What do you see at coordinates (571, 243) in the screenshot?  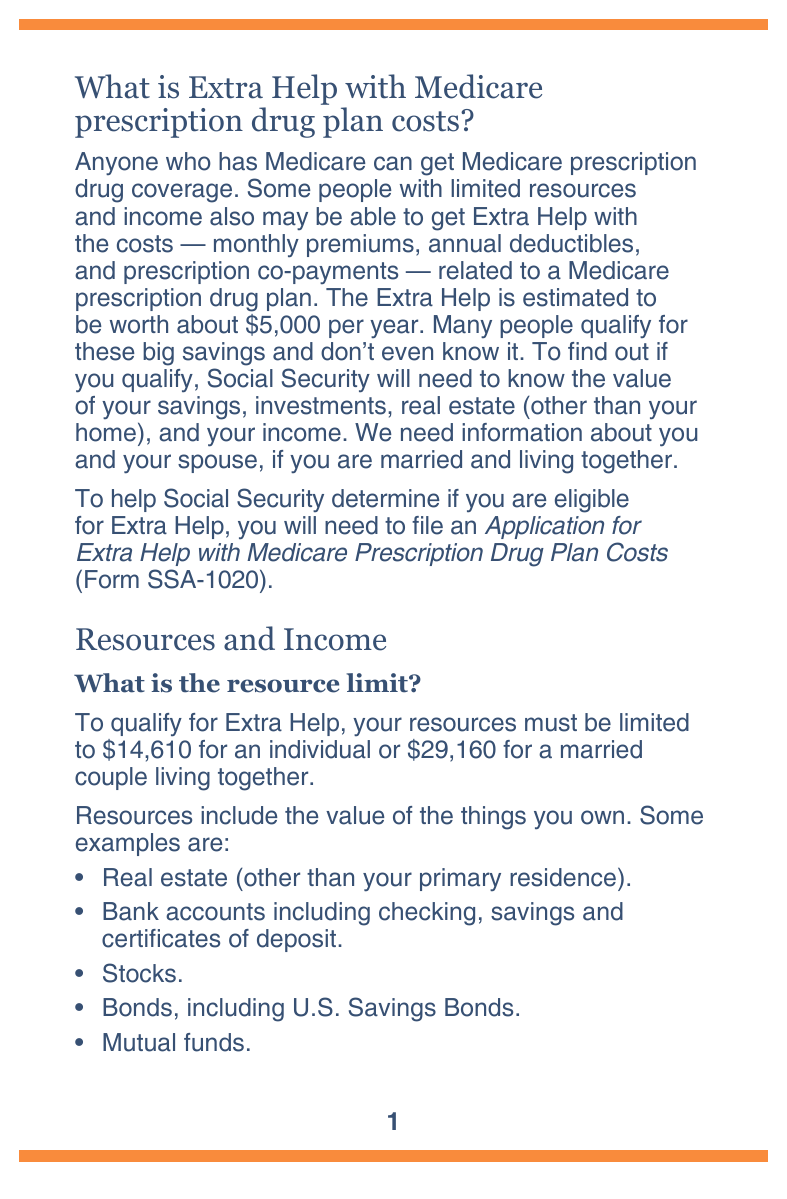 I see `deductibles` at bounding box center [571, 243].
